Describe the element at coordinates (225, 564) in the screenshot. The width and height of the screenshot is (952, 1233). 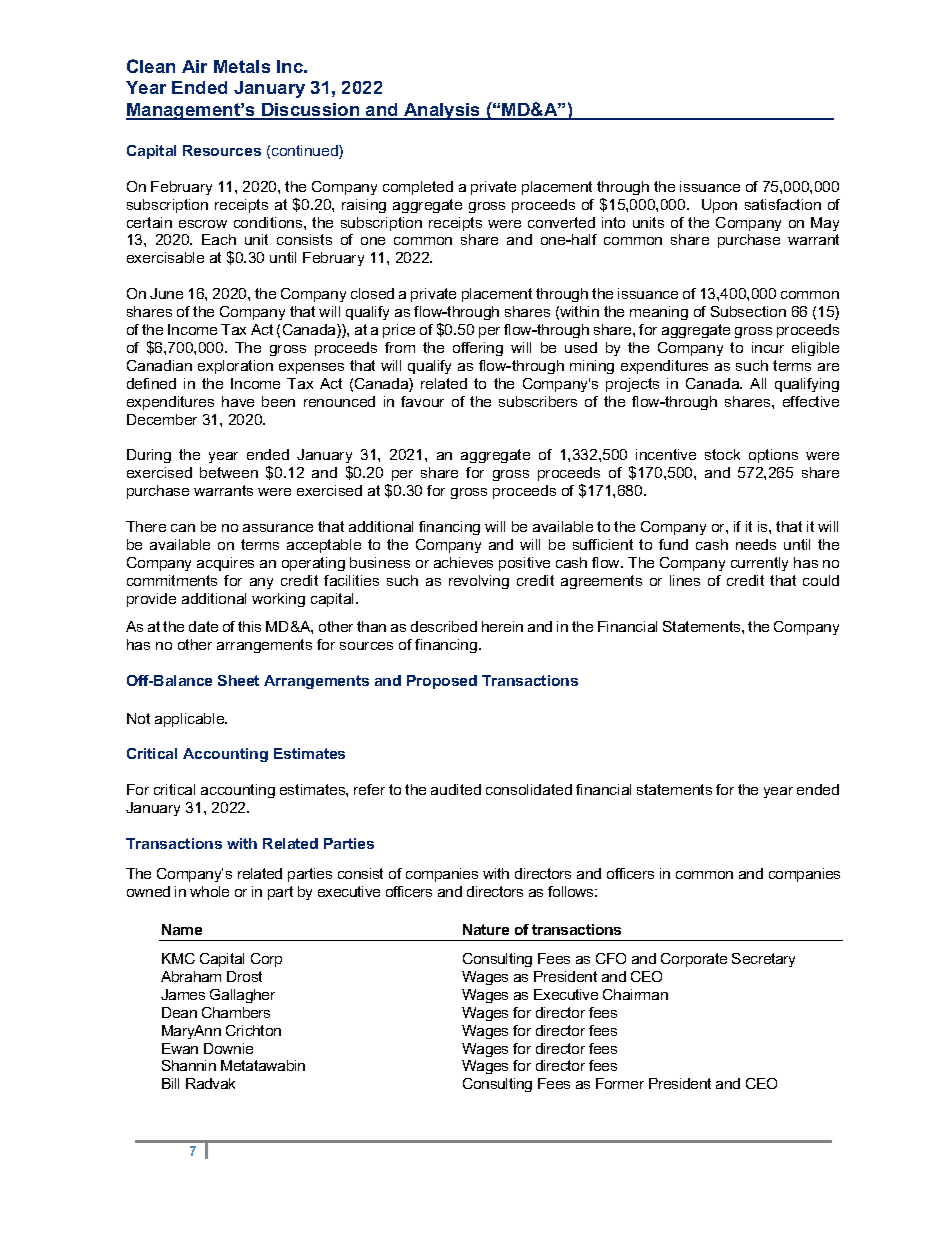
I see `acquires` at that location.
